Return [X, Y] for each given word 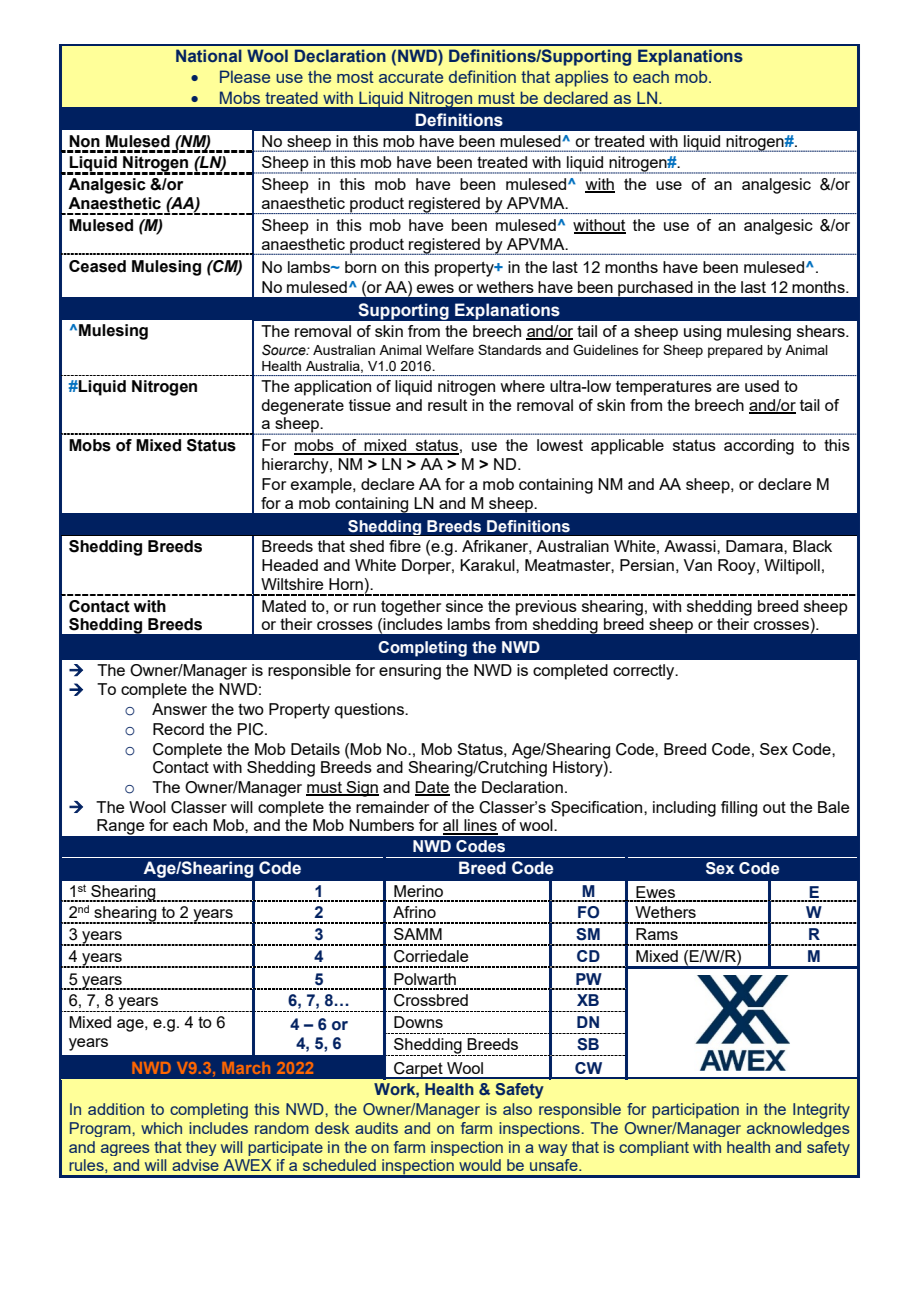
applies [582, 78]
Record [178, 729]
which [161, 1128]
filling [739, 809]
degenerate [302, 407]
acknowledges [798, 1129]
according [759, 447]
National [209, 55]
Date [432, 788]
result [447, 405]
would [480, 1165]
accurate [411, 77]
